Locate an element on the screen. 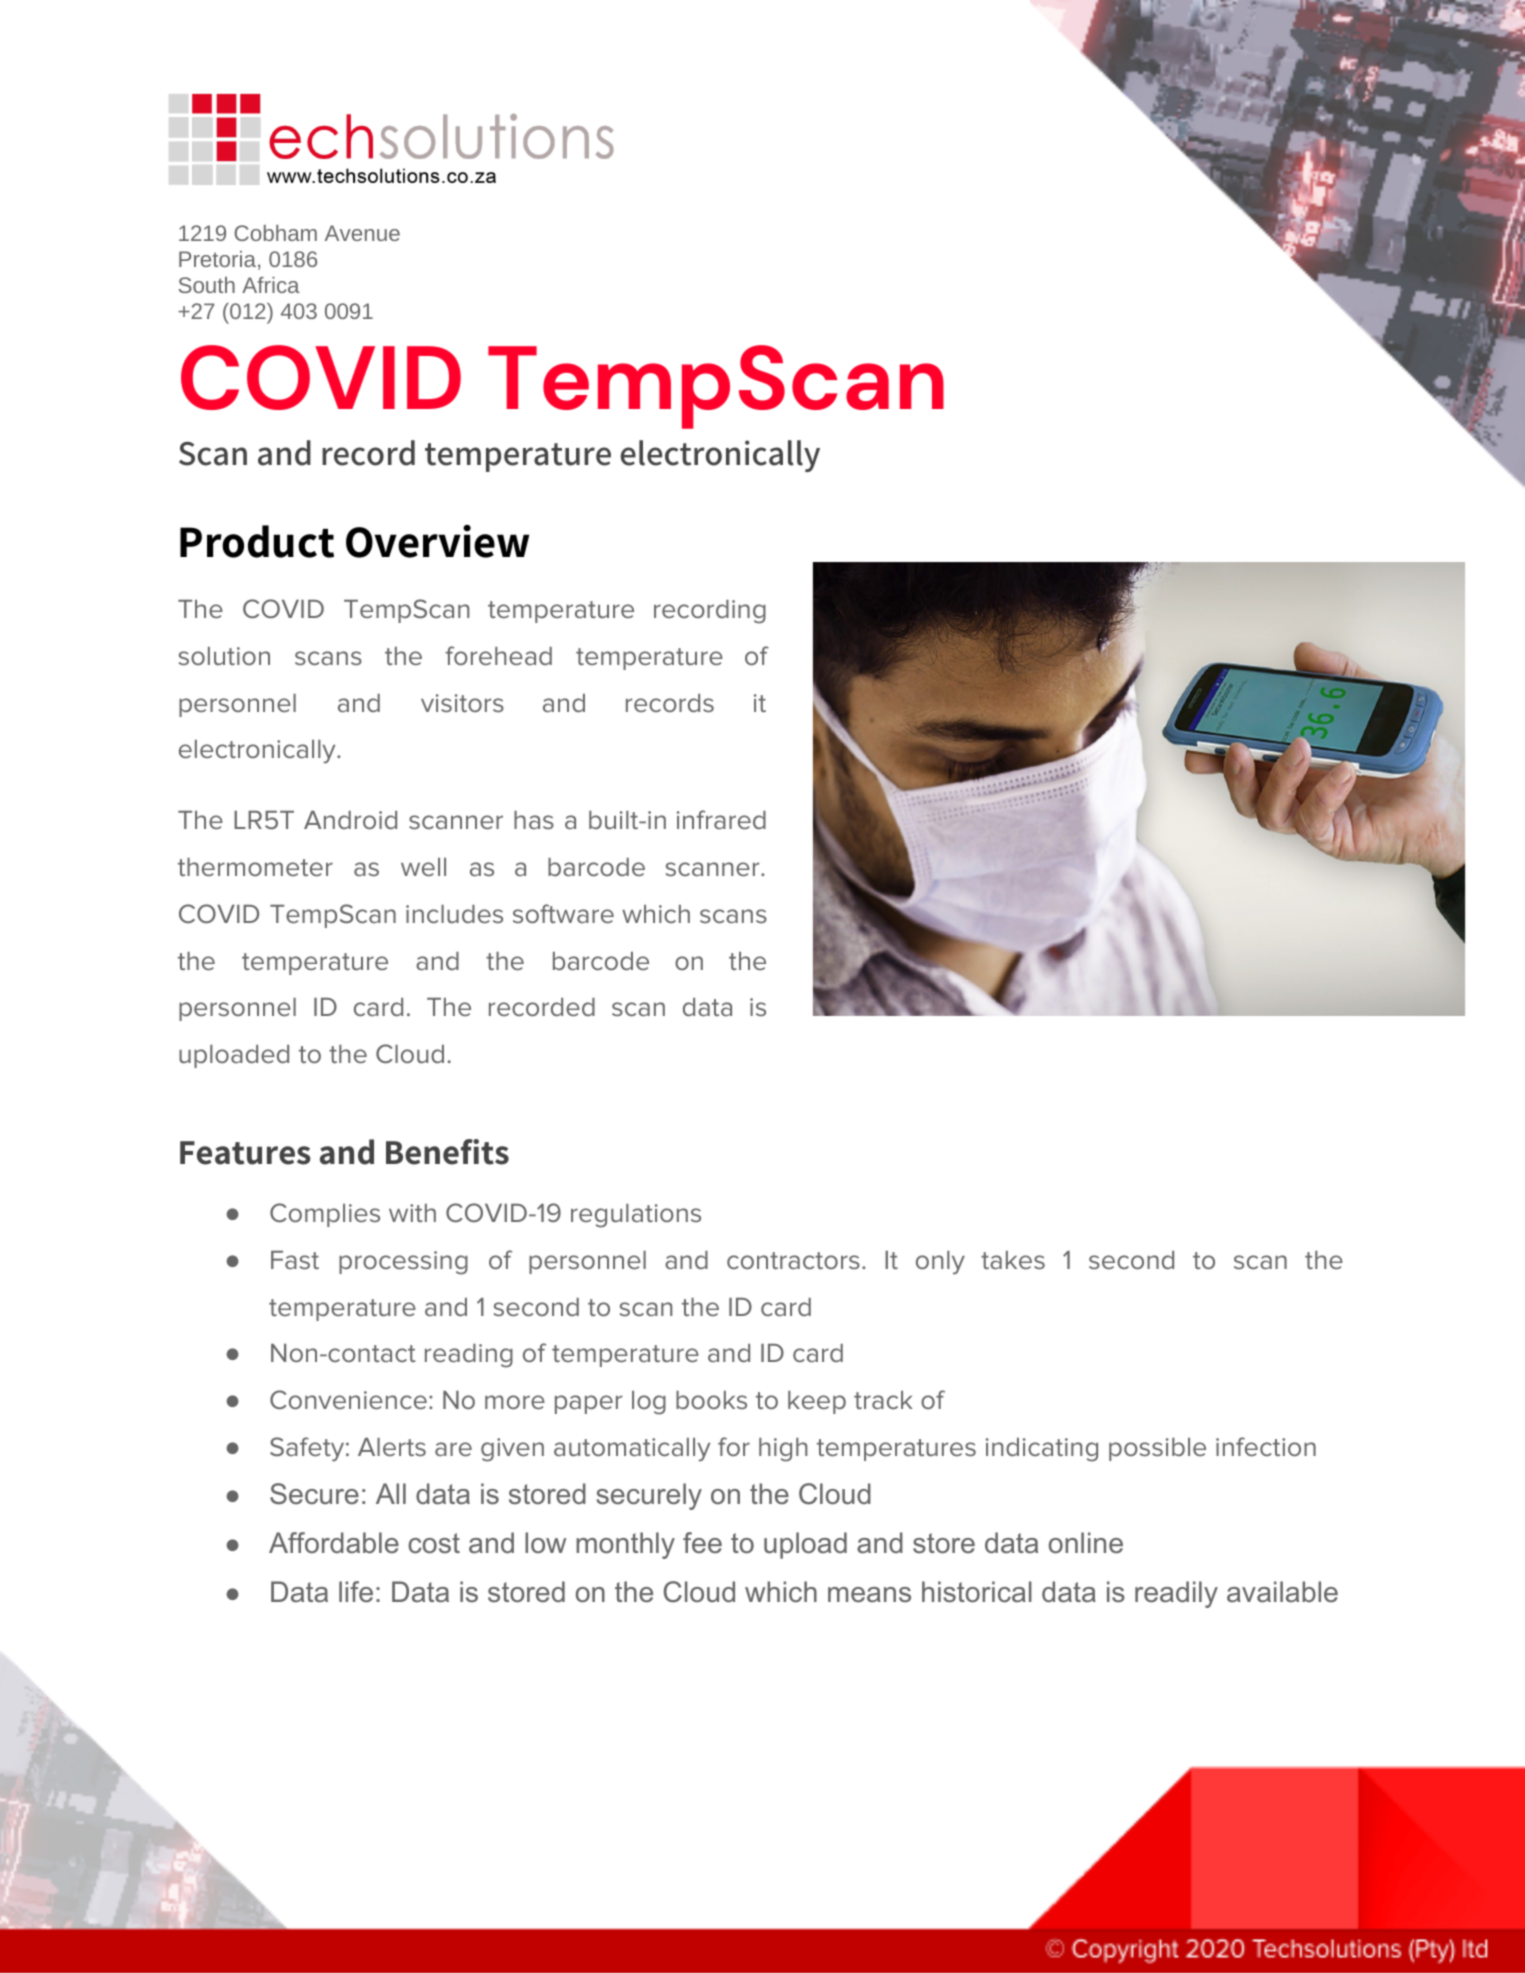 This screenshot has width=1525, height=1974. Affordable is located at coordinates (334, 1543).
